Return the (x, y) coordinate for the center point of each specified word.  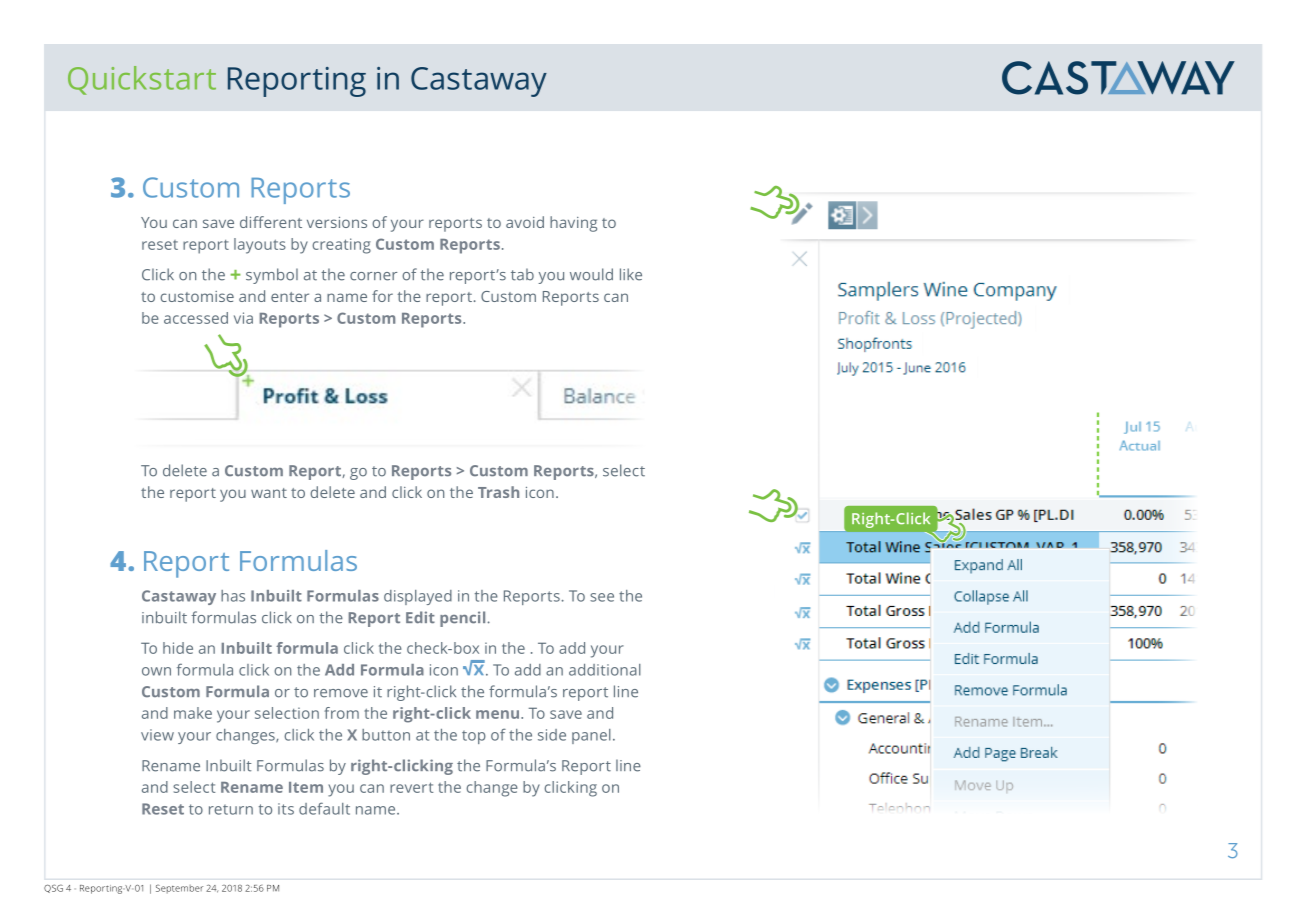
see (602, 597)
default (324, 808)
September (179, 889)
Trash (498, 492)
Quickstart (142, 80)
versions (337, 222)
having (573, 224)
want (269, 493)
